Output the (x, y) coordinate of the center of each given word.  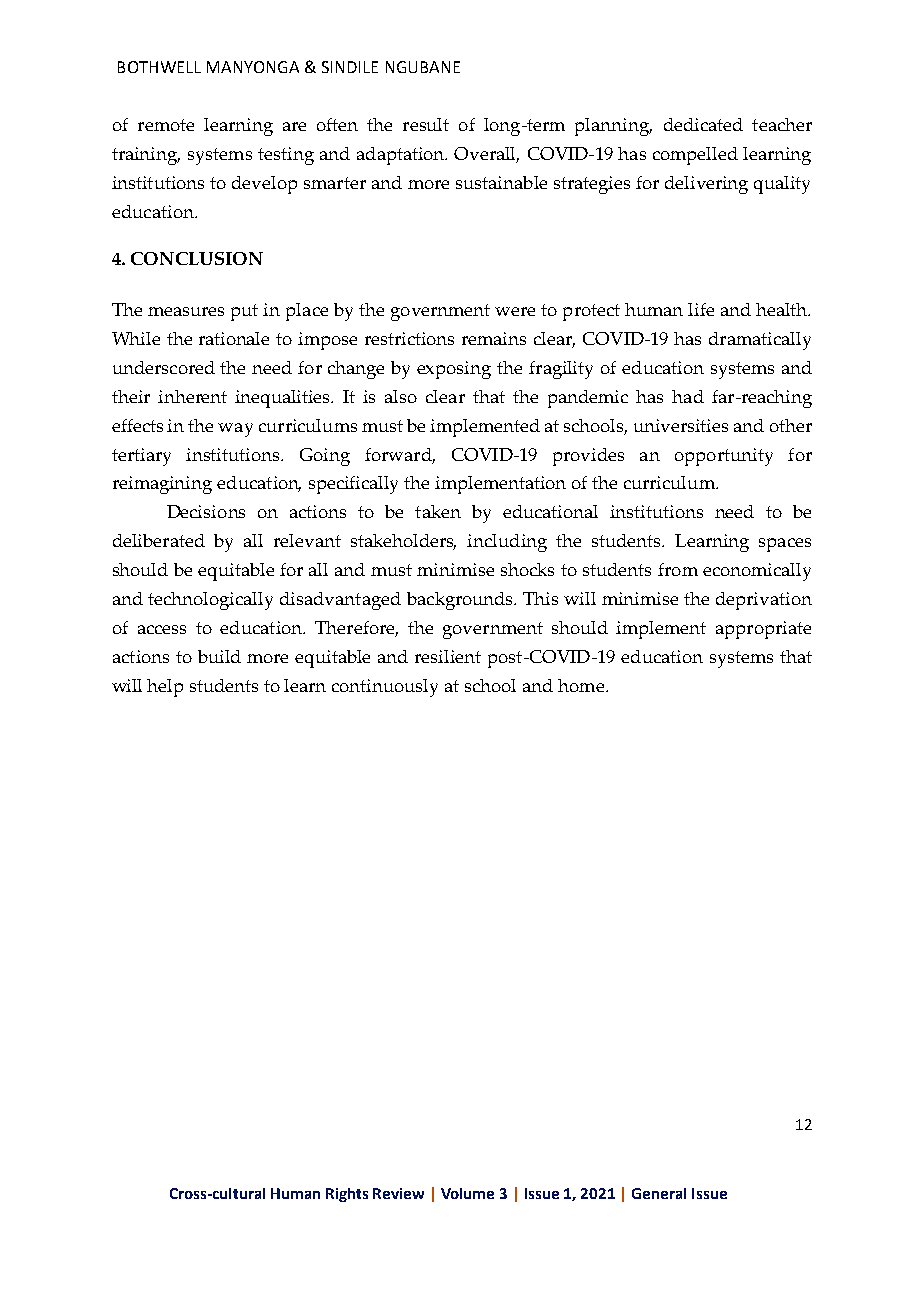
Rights (347, 1195)
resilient (448, 656)
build (219, 656)
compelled (695, 156)
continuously (385, 688)
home (581, 685)
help (165, 688)
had (688, 396)
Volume (467, 1193)
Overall (486, 155)
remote (166, 125)
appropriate (763, 630)
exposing (454, 370)
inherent (192, 396)
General (659, 1193)
